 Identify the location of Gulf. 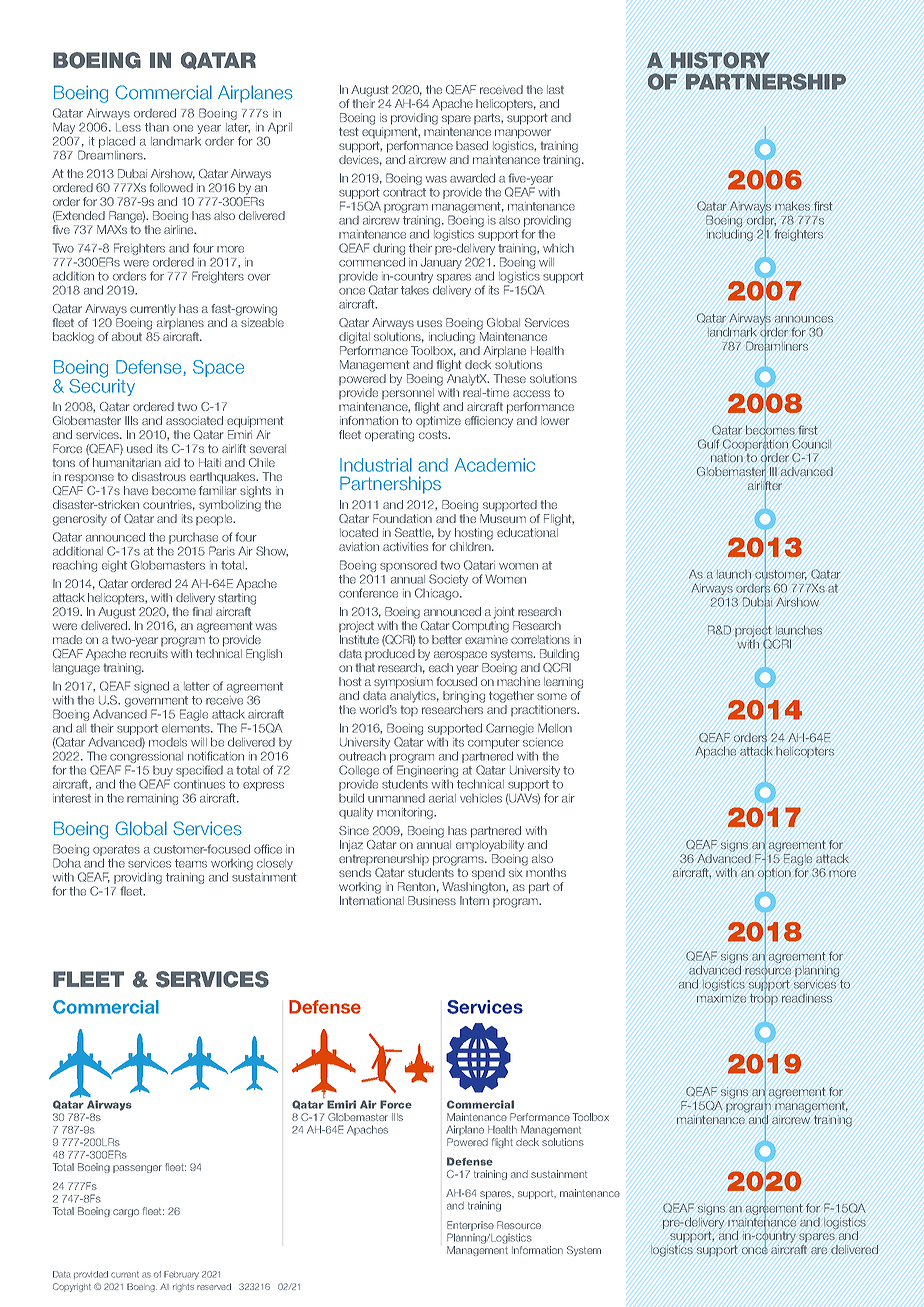
(709, 444).
